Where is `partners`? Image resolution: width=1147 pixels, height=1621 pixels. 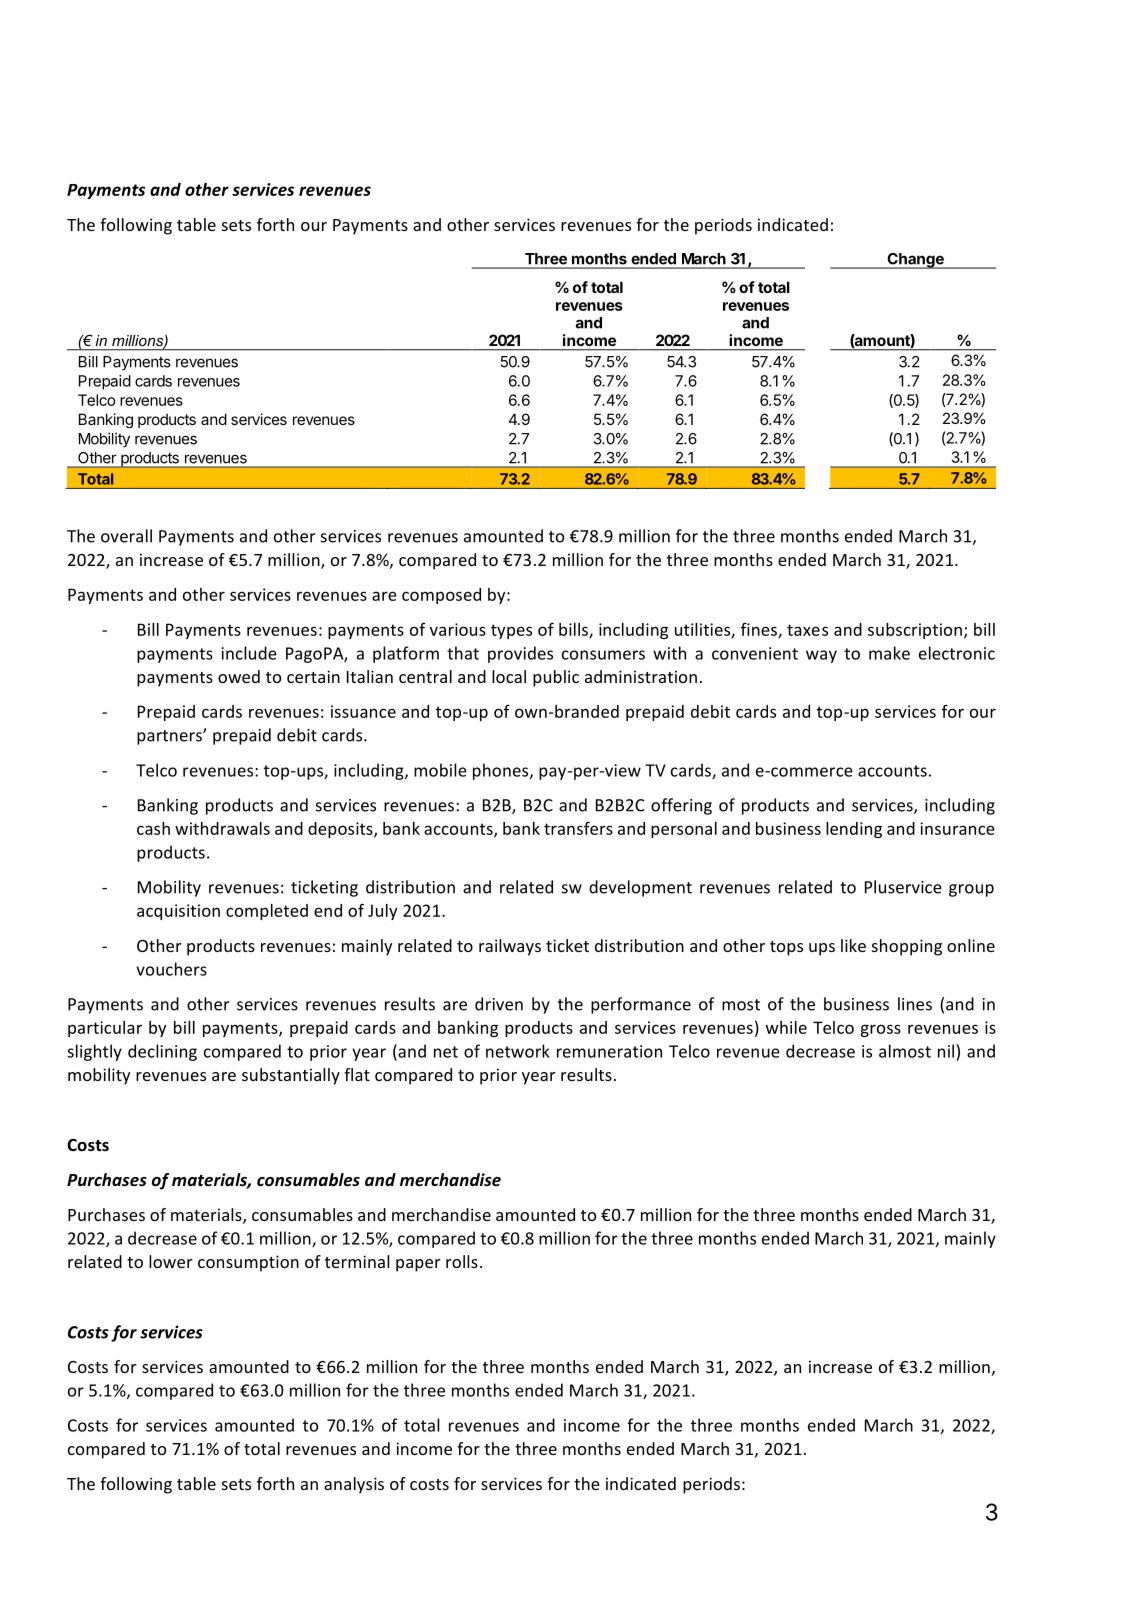 partners is located at coordinates (170, 737).
